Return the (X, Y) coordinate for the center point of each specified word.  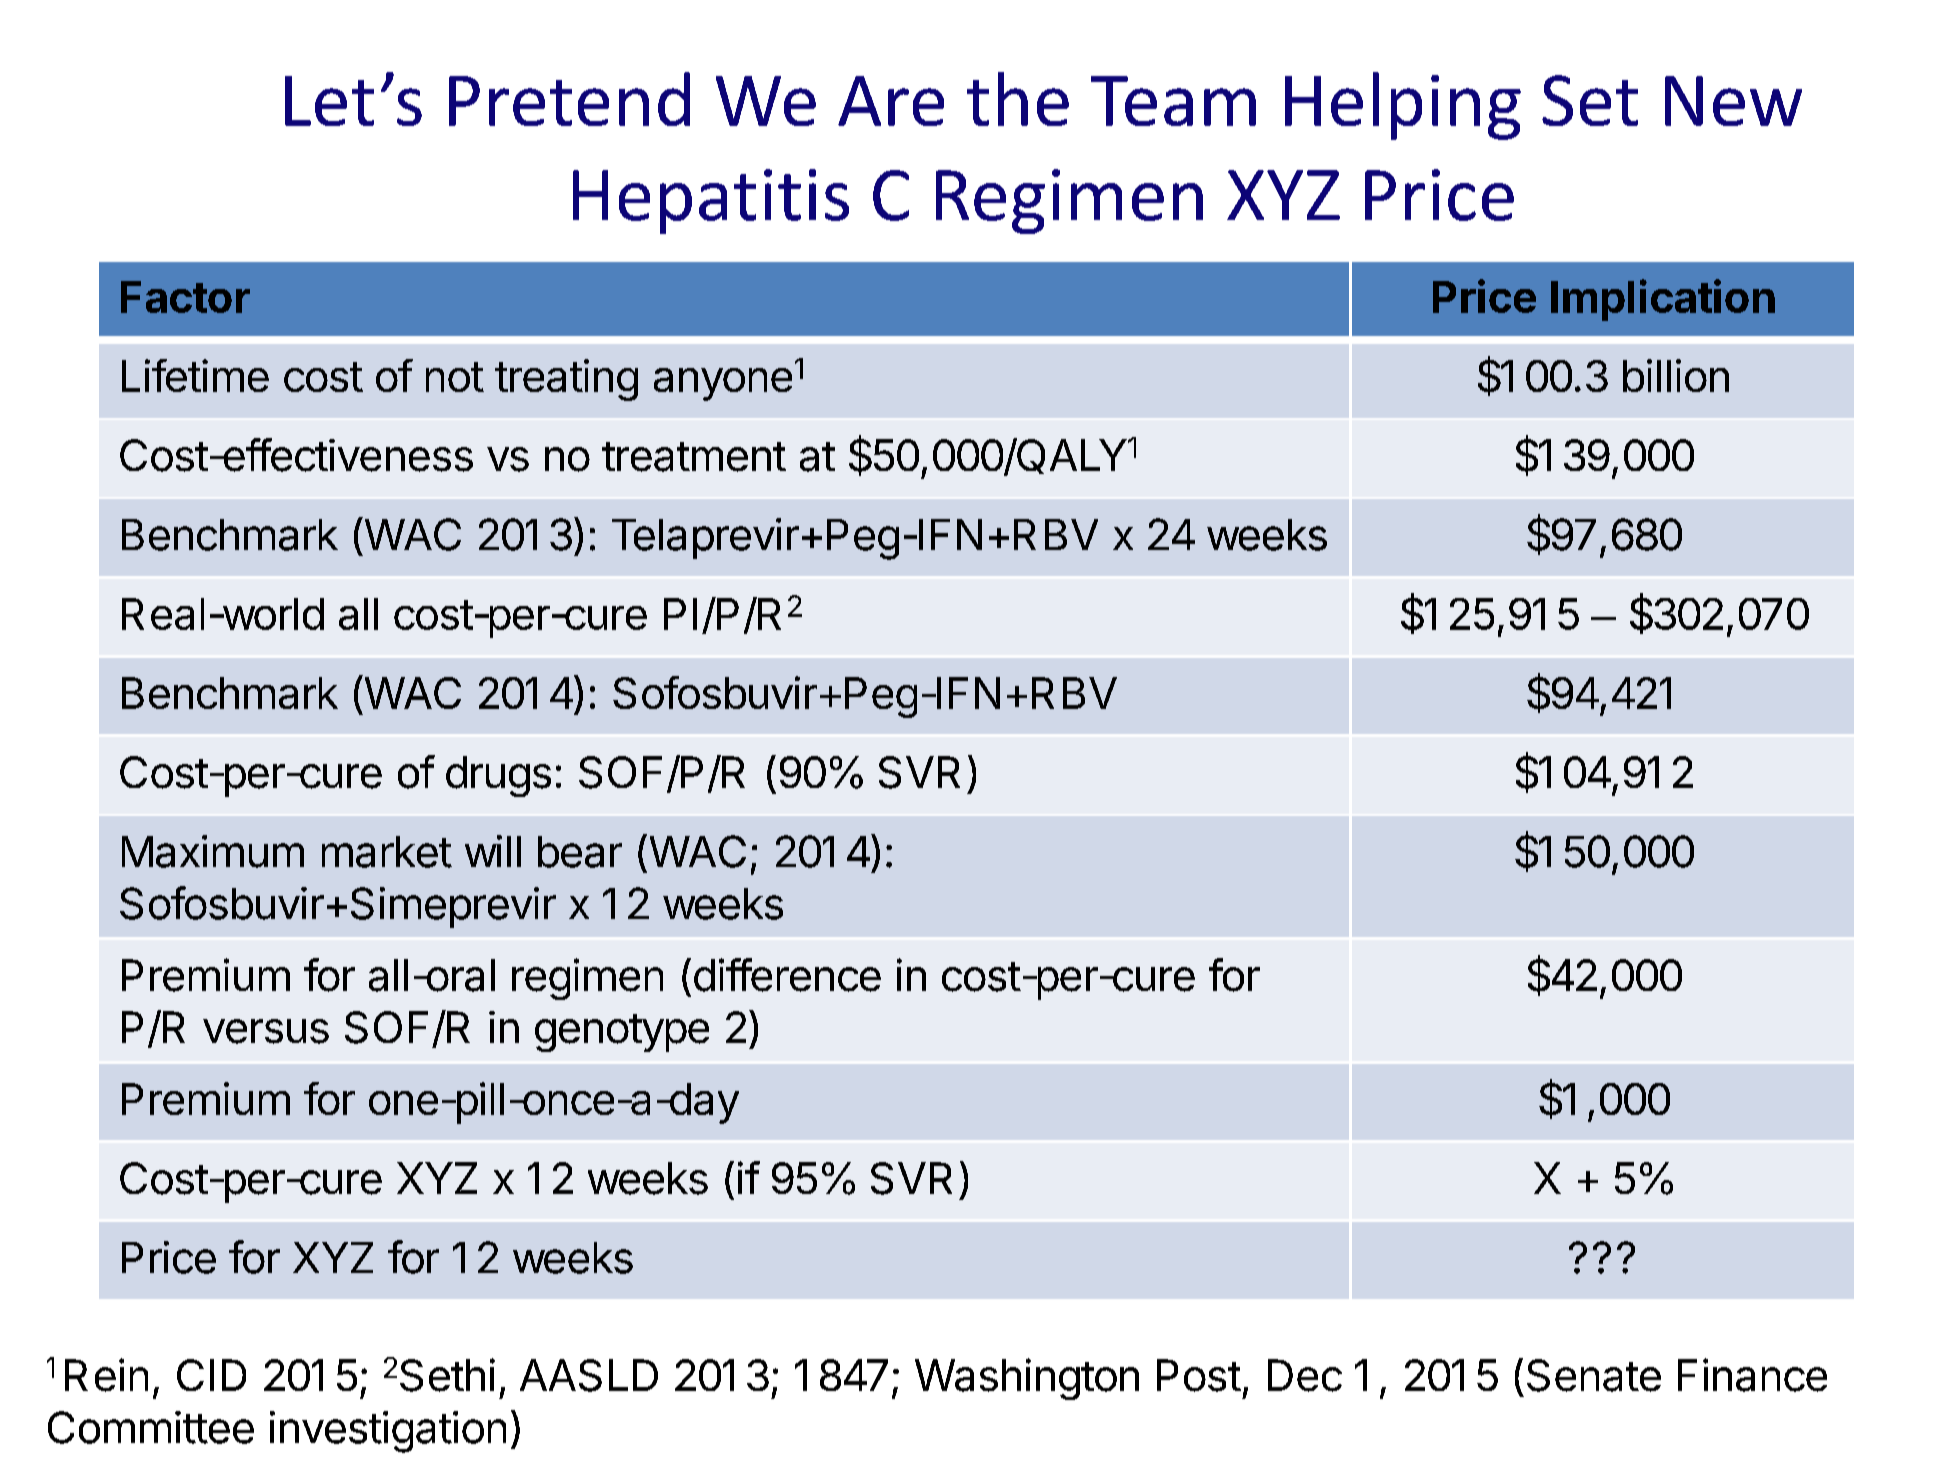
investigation (388, 1432)
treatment (694, 457)
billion (1676, 375)
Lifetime (195, 375)
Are (891, 101)
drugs (498, 776)
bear (580, 852)
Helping (1403, 106)
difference (787, 975)
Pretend (569, 99)
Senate (1594, 1375)
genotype (622, 1033)
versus (266, 1031)
